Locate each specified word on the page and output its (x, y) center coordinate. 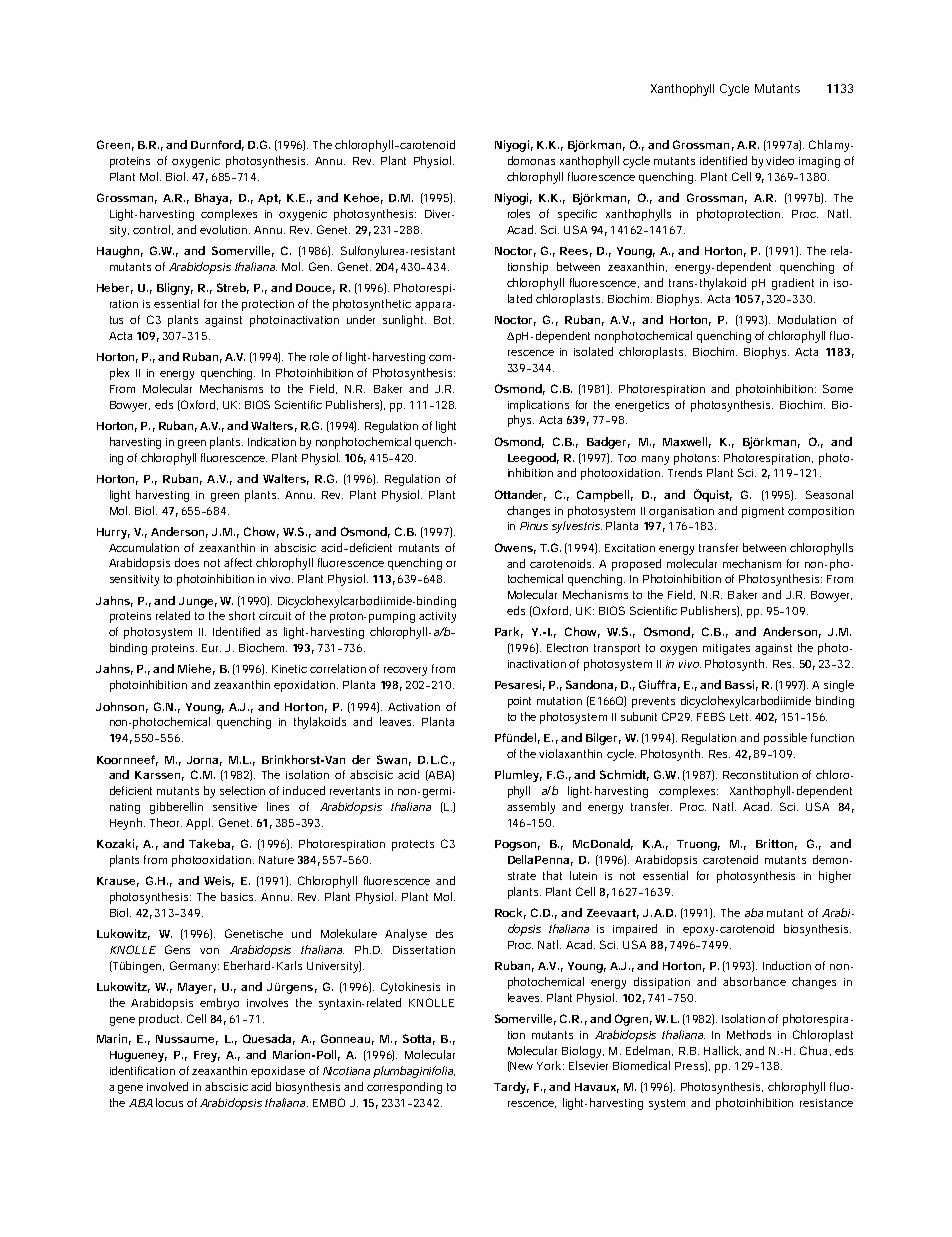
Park (507, 631)
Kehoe (361, 197)
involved (167, 1086)
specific (577, 215)
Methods (749, 1034)
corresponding (404, 1088)
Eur (211, 648)
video (780, 160)
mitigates (726, 649)
